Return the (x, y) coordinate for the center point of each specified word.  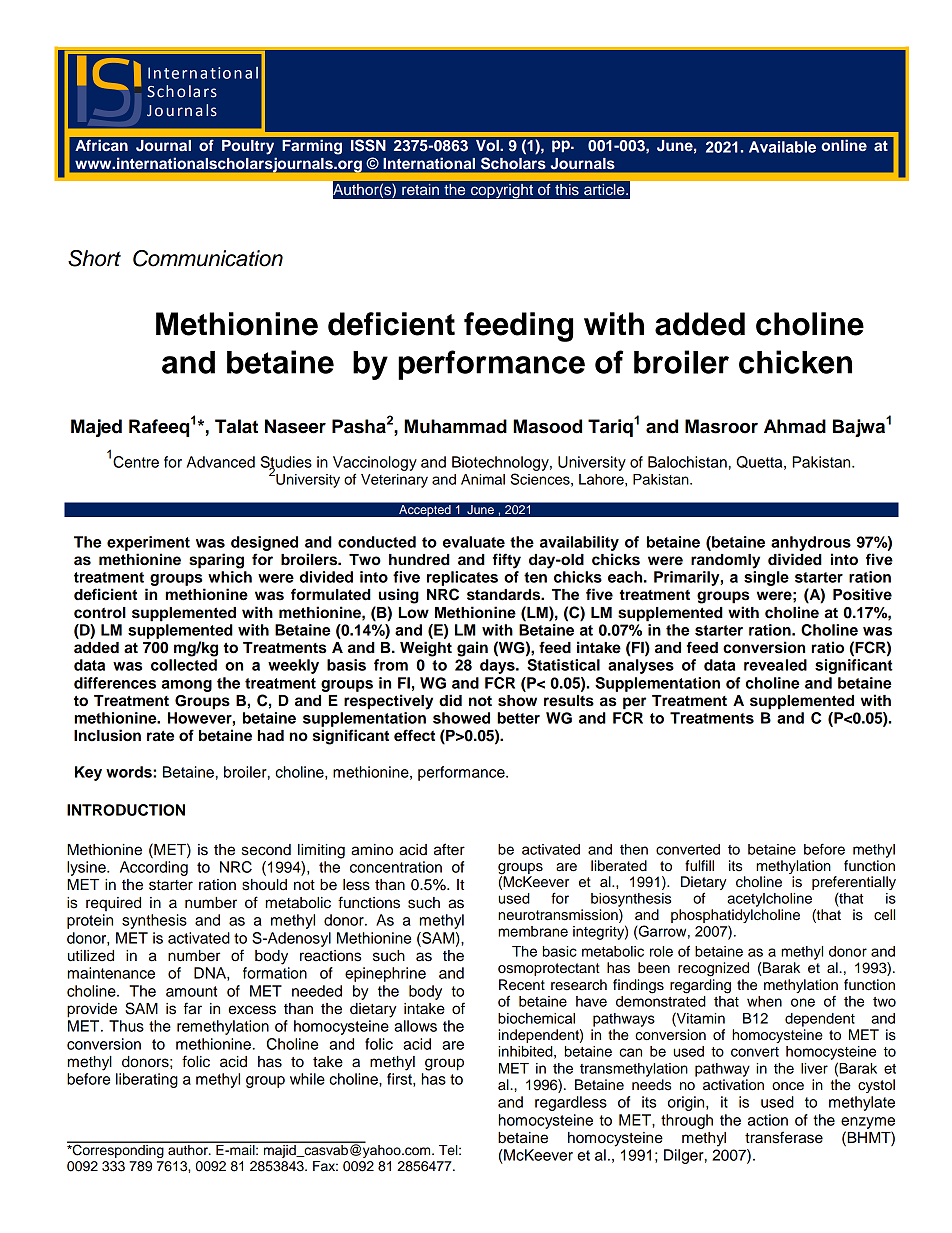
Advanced (221, 462)
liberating (147, 1080)
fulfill (699, 866)
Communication (208, 258)
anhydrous (811, 543)
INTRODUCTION (126, 810)
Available (782, 147)
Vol (488, 145)
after (449, 849)
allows (415, 1026)
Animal (483, 479)
